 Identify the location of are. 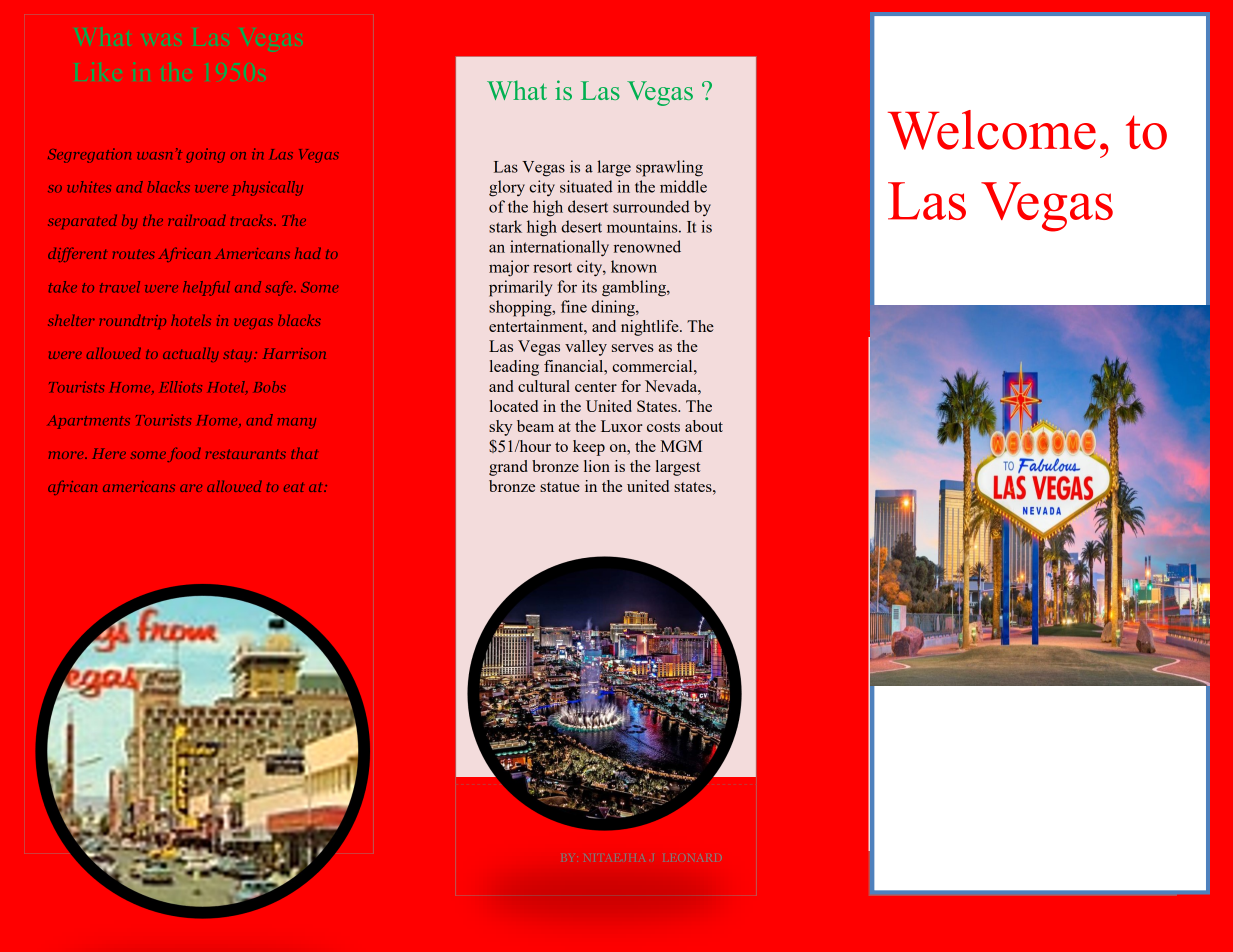
(191, 488).
